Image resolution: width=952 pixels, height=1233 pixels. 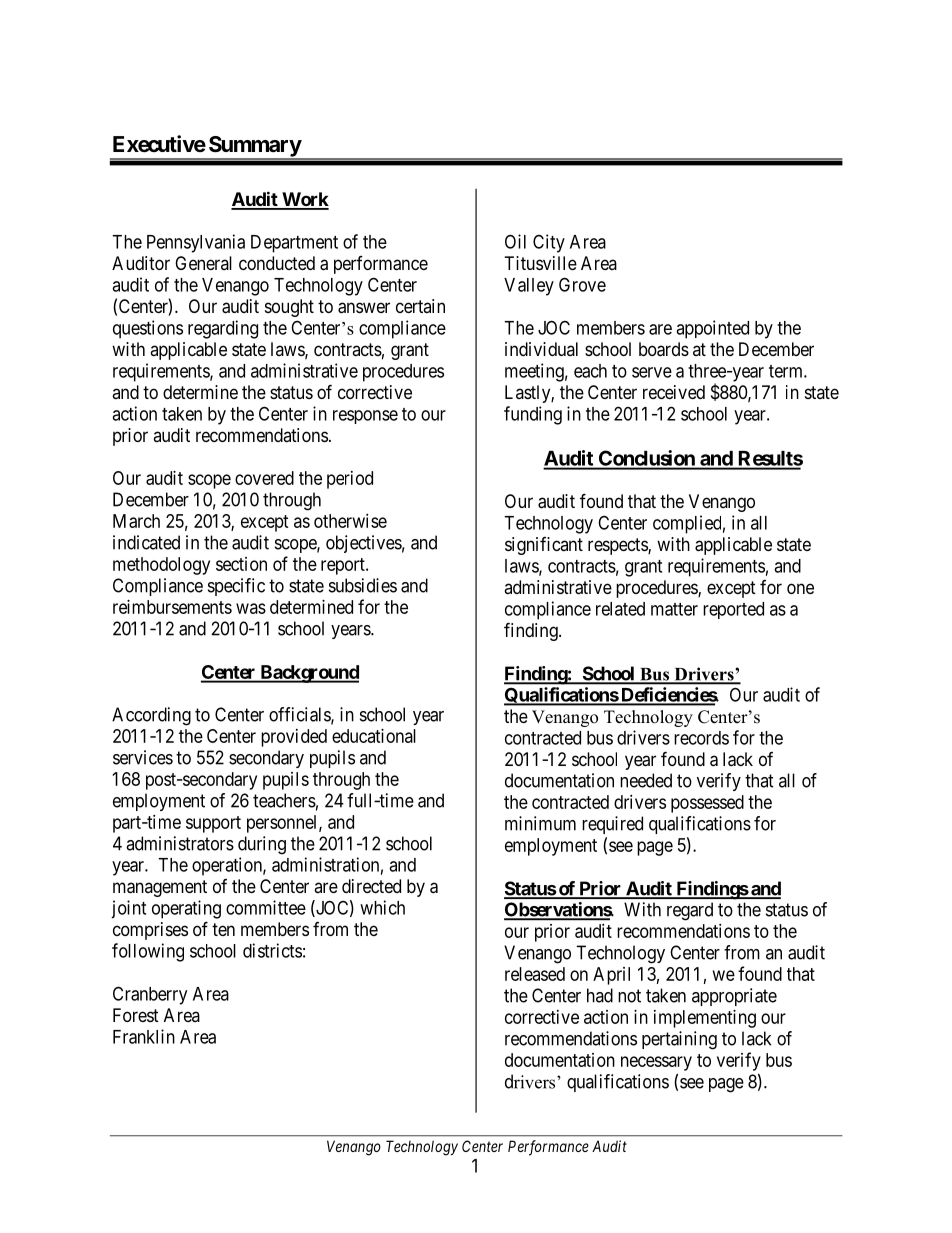 What do you see at coordinates (172, 607) in the screenshot?
I see `reimbursements` at bounding box center [172, 607].
